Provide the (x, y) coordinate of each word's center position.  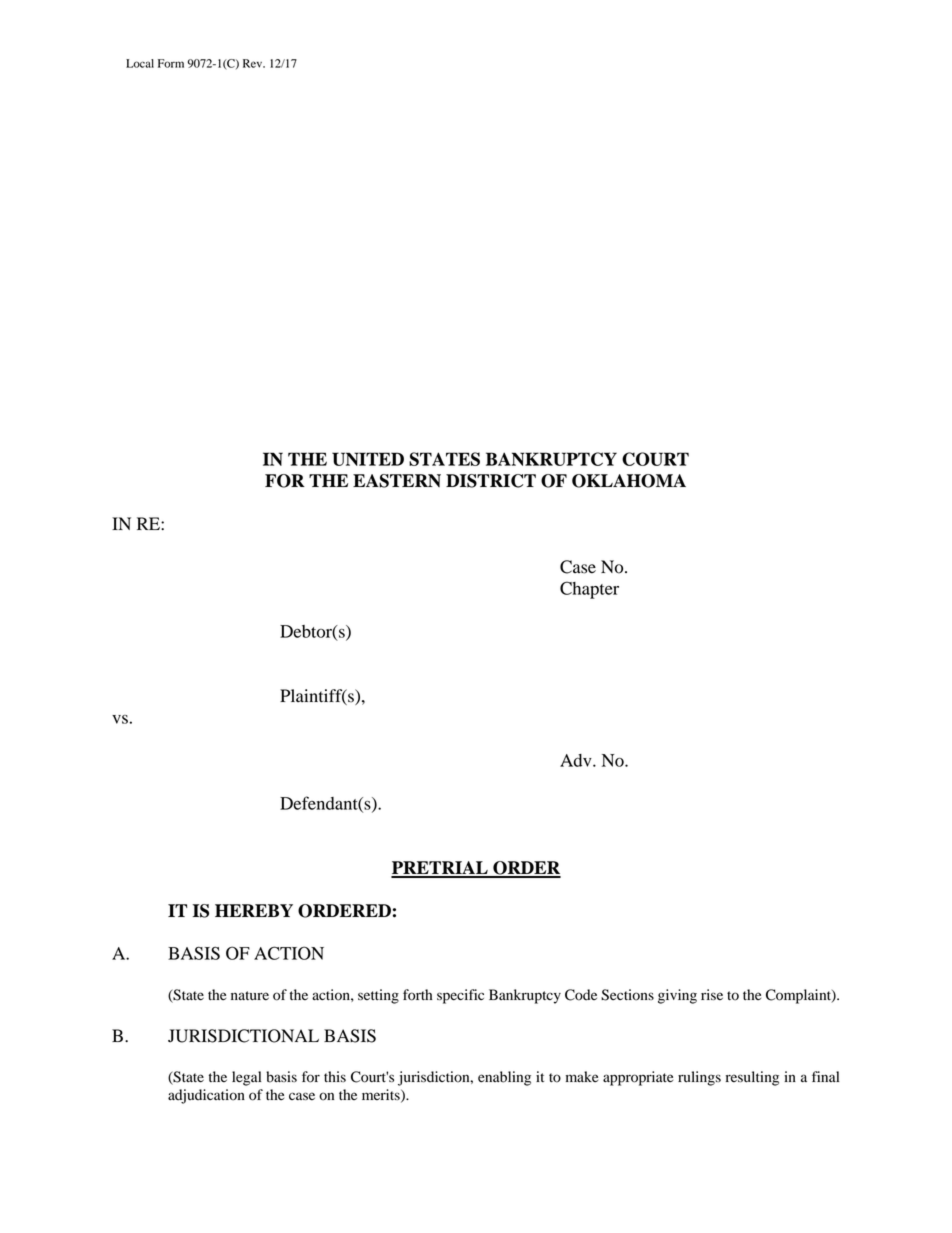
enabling (504, 1078)
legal (246, 1078)
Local (140, 63)
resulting (752, 1078)
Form (171, 63)
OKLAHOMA (629, 481)
